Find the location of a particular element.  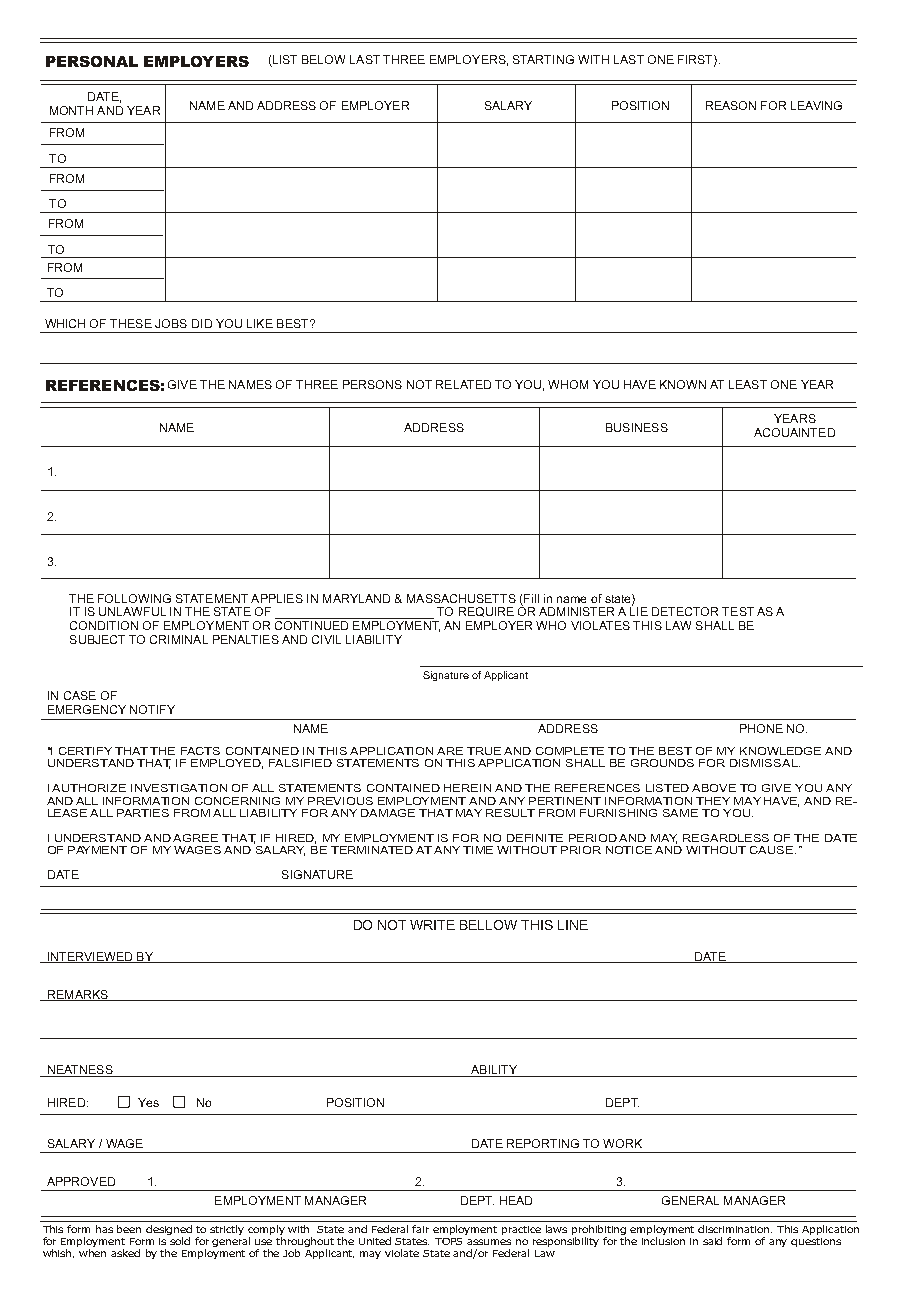

been is located at coordinates (129, 1229).
